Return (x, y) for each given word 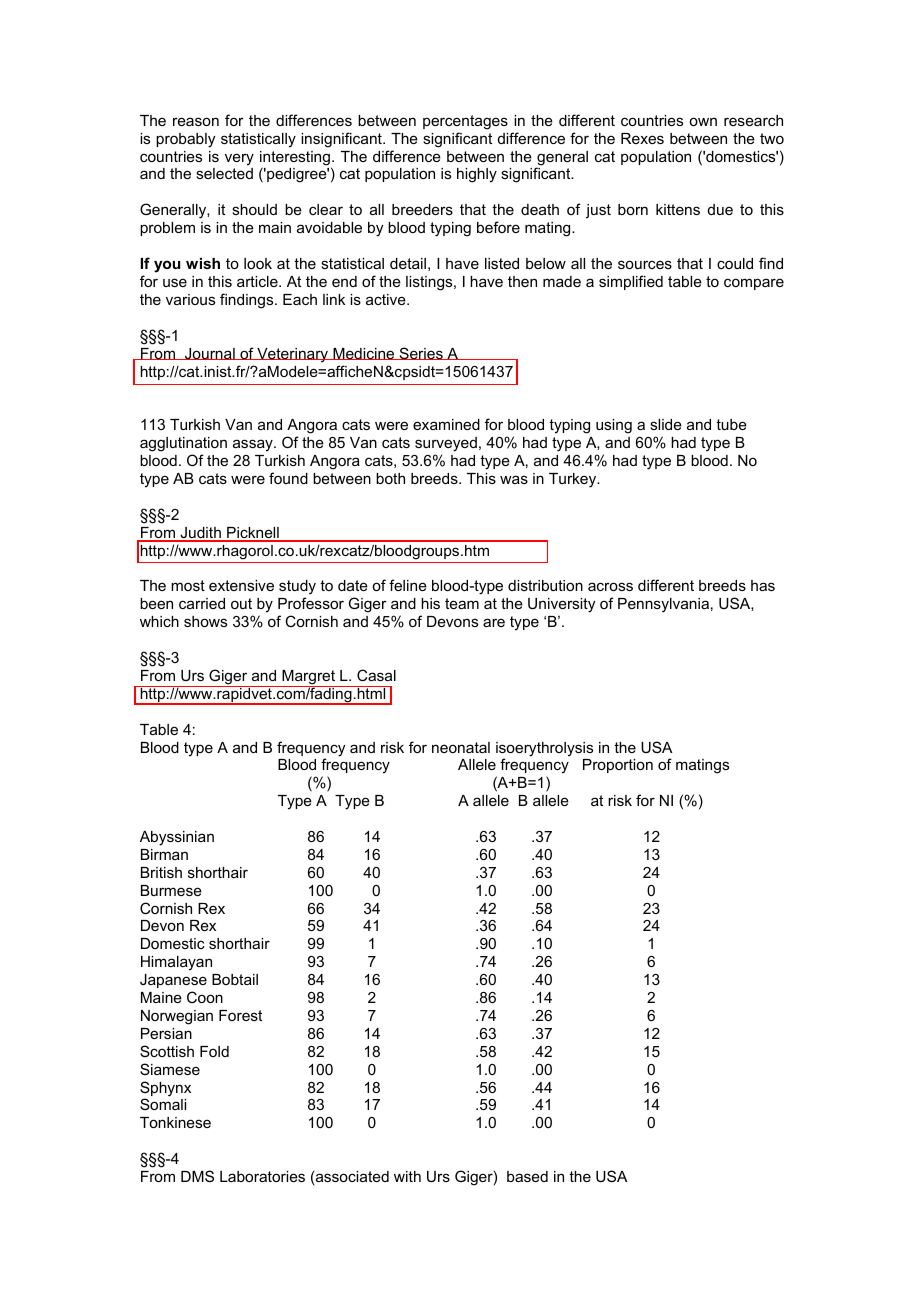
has (763, 585)
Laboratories (262, 1176)
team (462, 603)
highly (477, 175)
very (239, 159)
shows (205, 621)
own (703, 121)
